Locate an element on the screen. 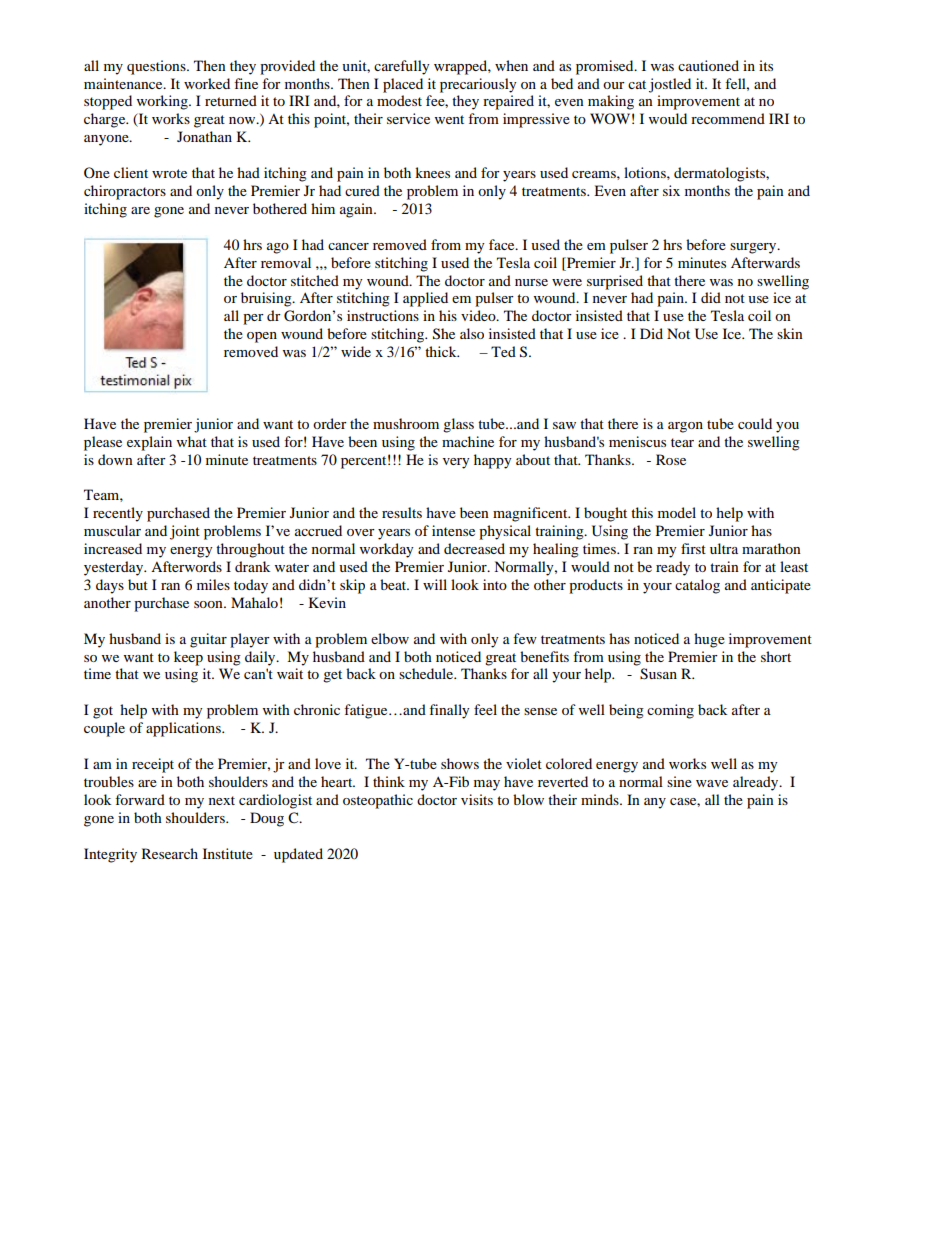 The height and width of the screenshot is (1233, 952). open is located at coordinates (262, 337).
